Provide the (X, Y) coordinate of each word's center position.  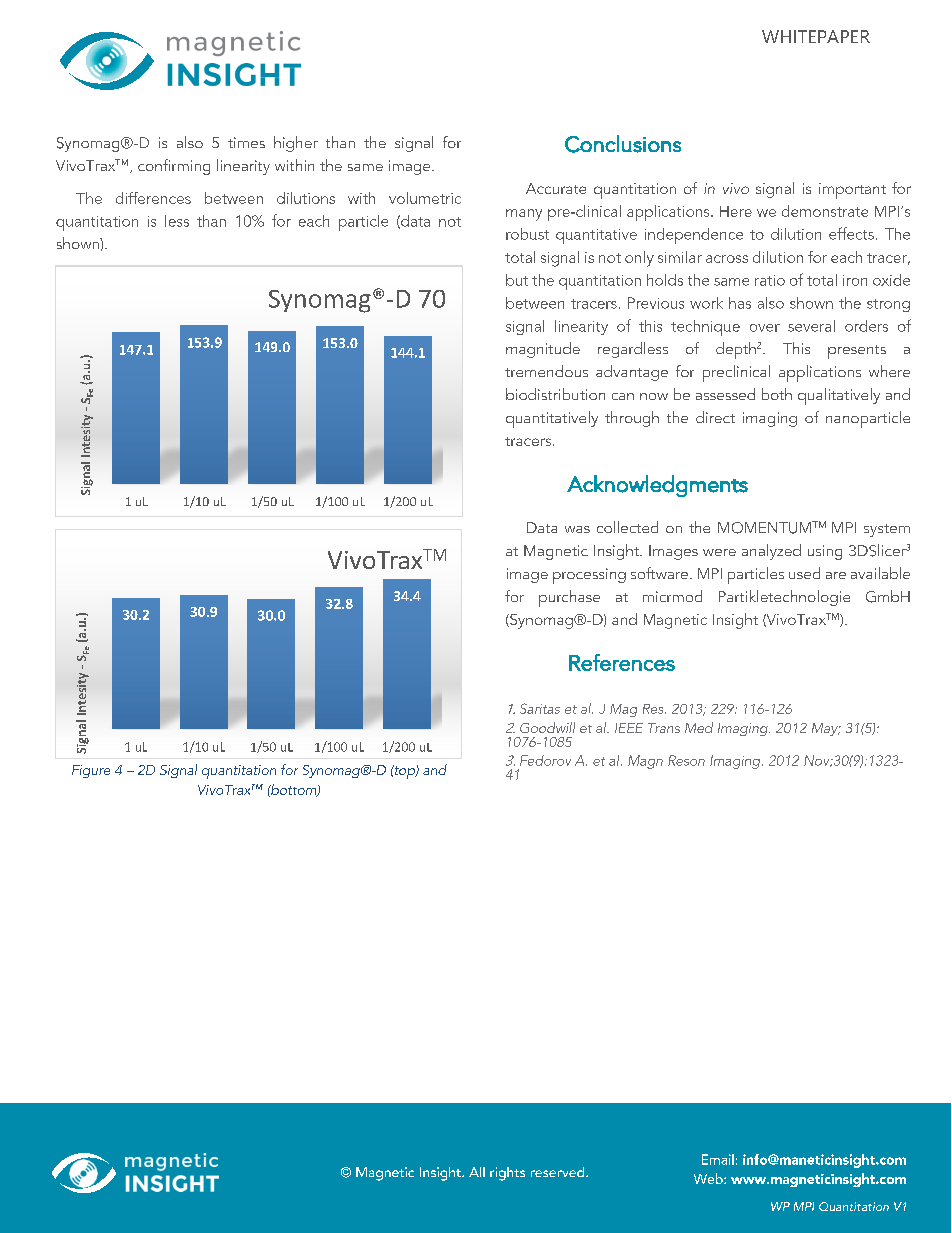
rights (507, 1174)
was (577, 529)
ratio (770, 280)
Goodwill (547, 727)
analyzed (771, 552)
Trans (664, 728)
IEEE (629, 728)
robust (527, 234)
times (246, 142)
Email (718, 1159)
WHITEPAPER (816, 36)
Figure (91, 771)
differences (153, 198)
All (477, 1172)
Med (699, 727)
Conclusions (623, 144)
